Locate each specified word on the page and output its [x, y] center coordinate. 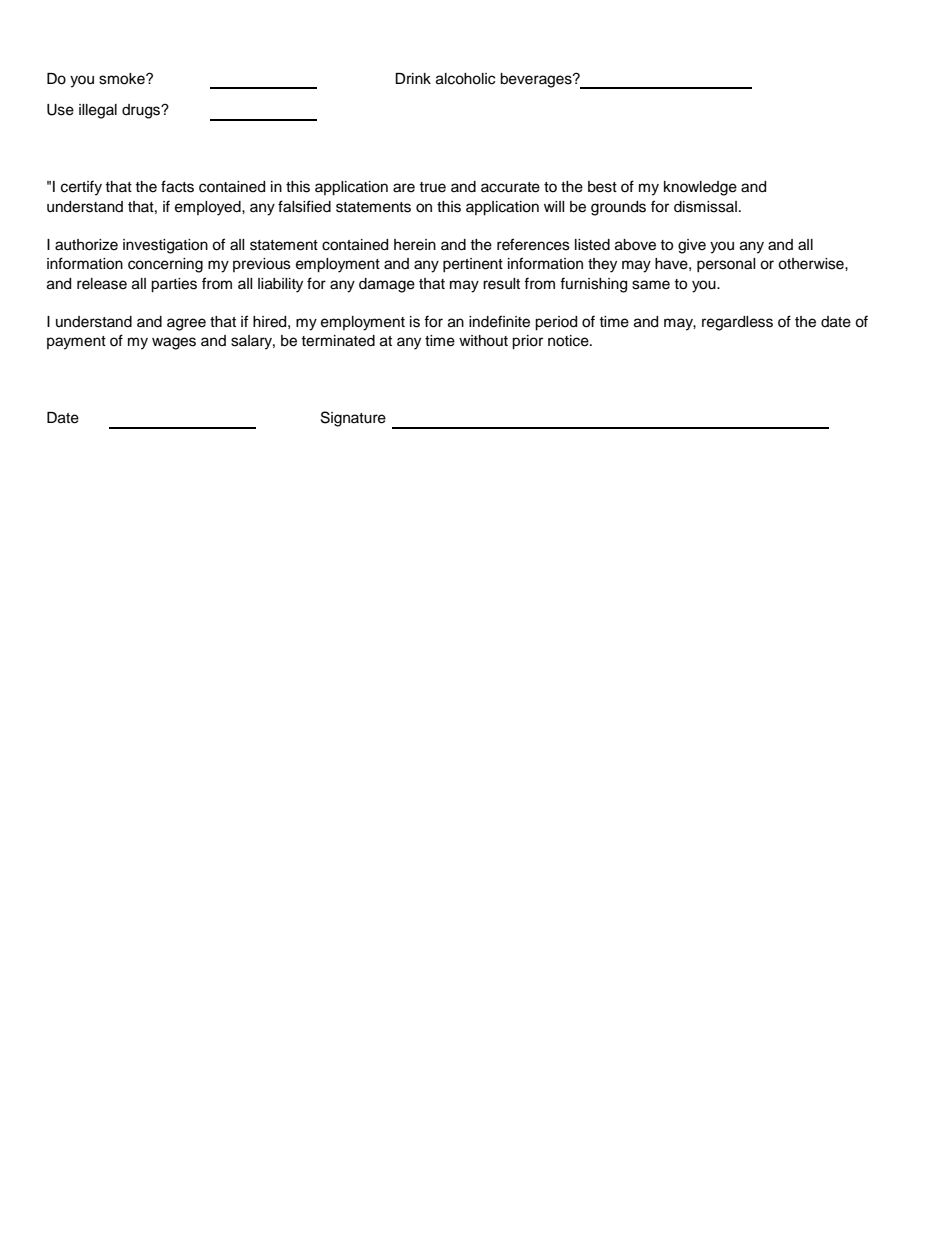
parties [174, 285]
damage [387, 285]
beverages [537, 80]
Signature [353, 419]
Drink [413, 78]
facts [177, 186]
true [432, 187]
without [483, 341]
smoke [123, 79]
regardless [737, 323]
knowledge [700, 188]
